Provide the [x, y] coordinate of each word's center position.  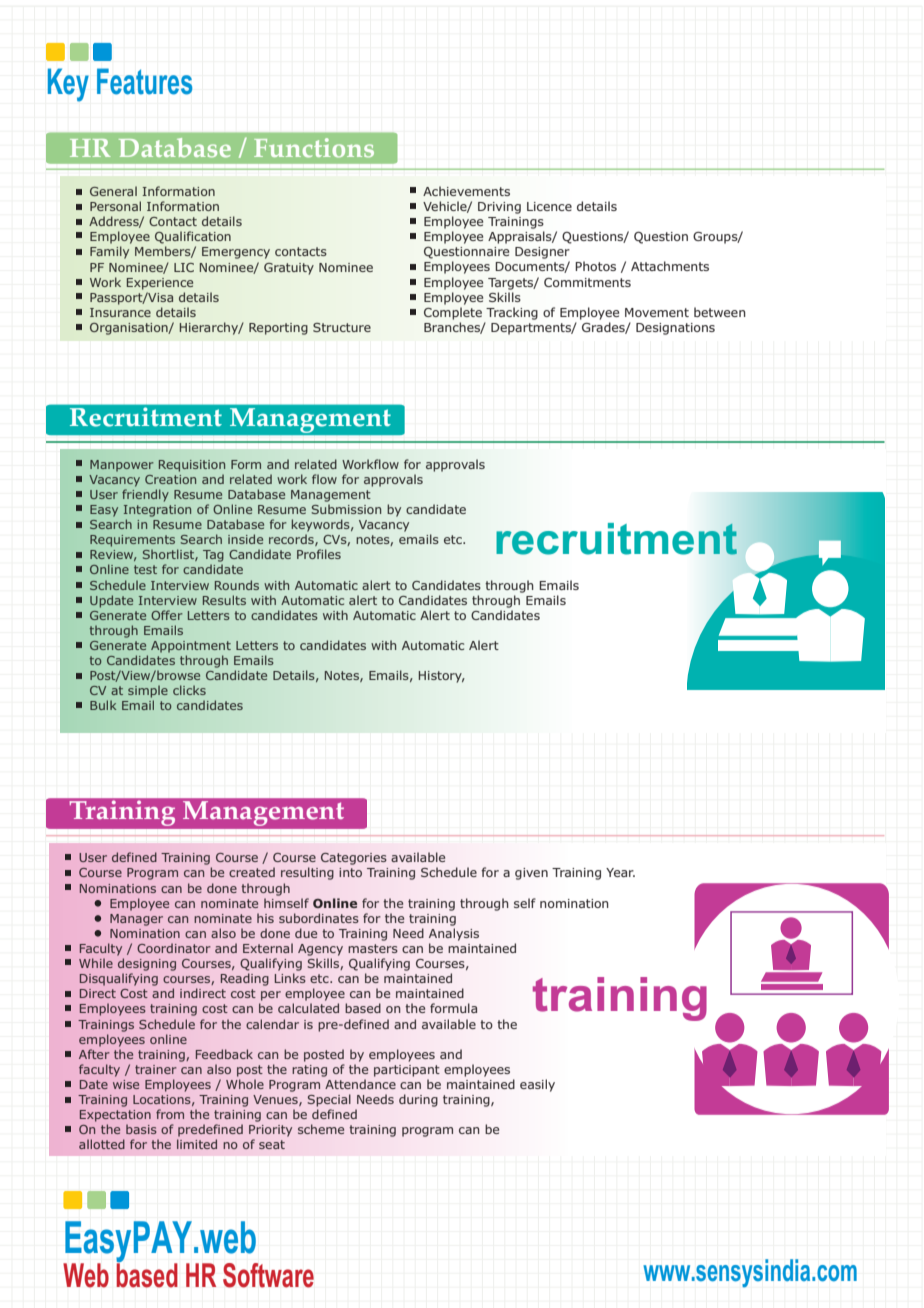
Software [268, 1275]
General [113, 191]
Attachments [670, 266]
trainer [156, 1069]
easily [537, 1085]
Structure [342, 327]
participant [407, 1071]
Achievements [466, 191]
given [531, 874]
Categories [354, 859]
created [252, 872]
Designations [675, 329]
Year [620, 872]
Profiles [319, 554]
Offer [166, 615]
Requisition [192, 466]
